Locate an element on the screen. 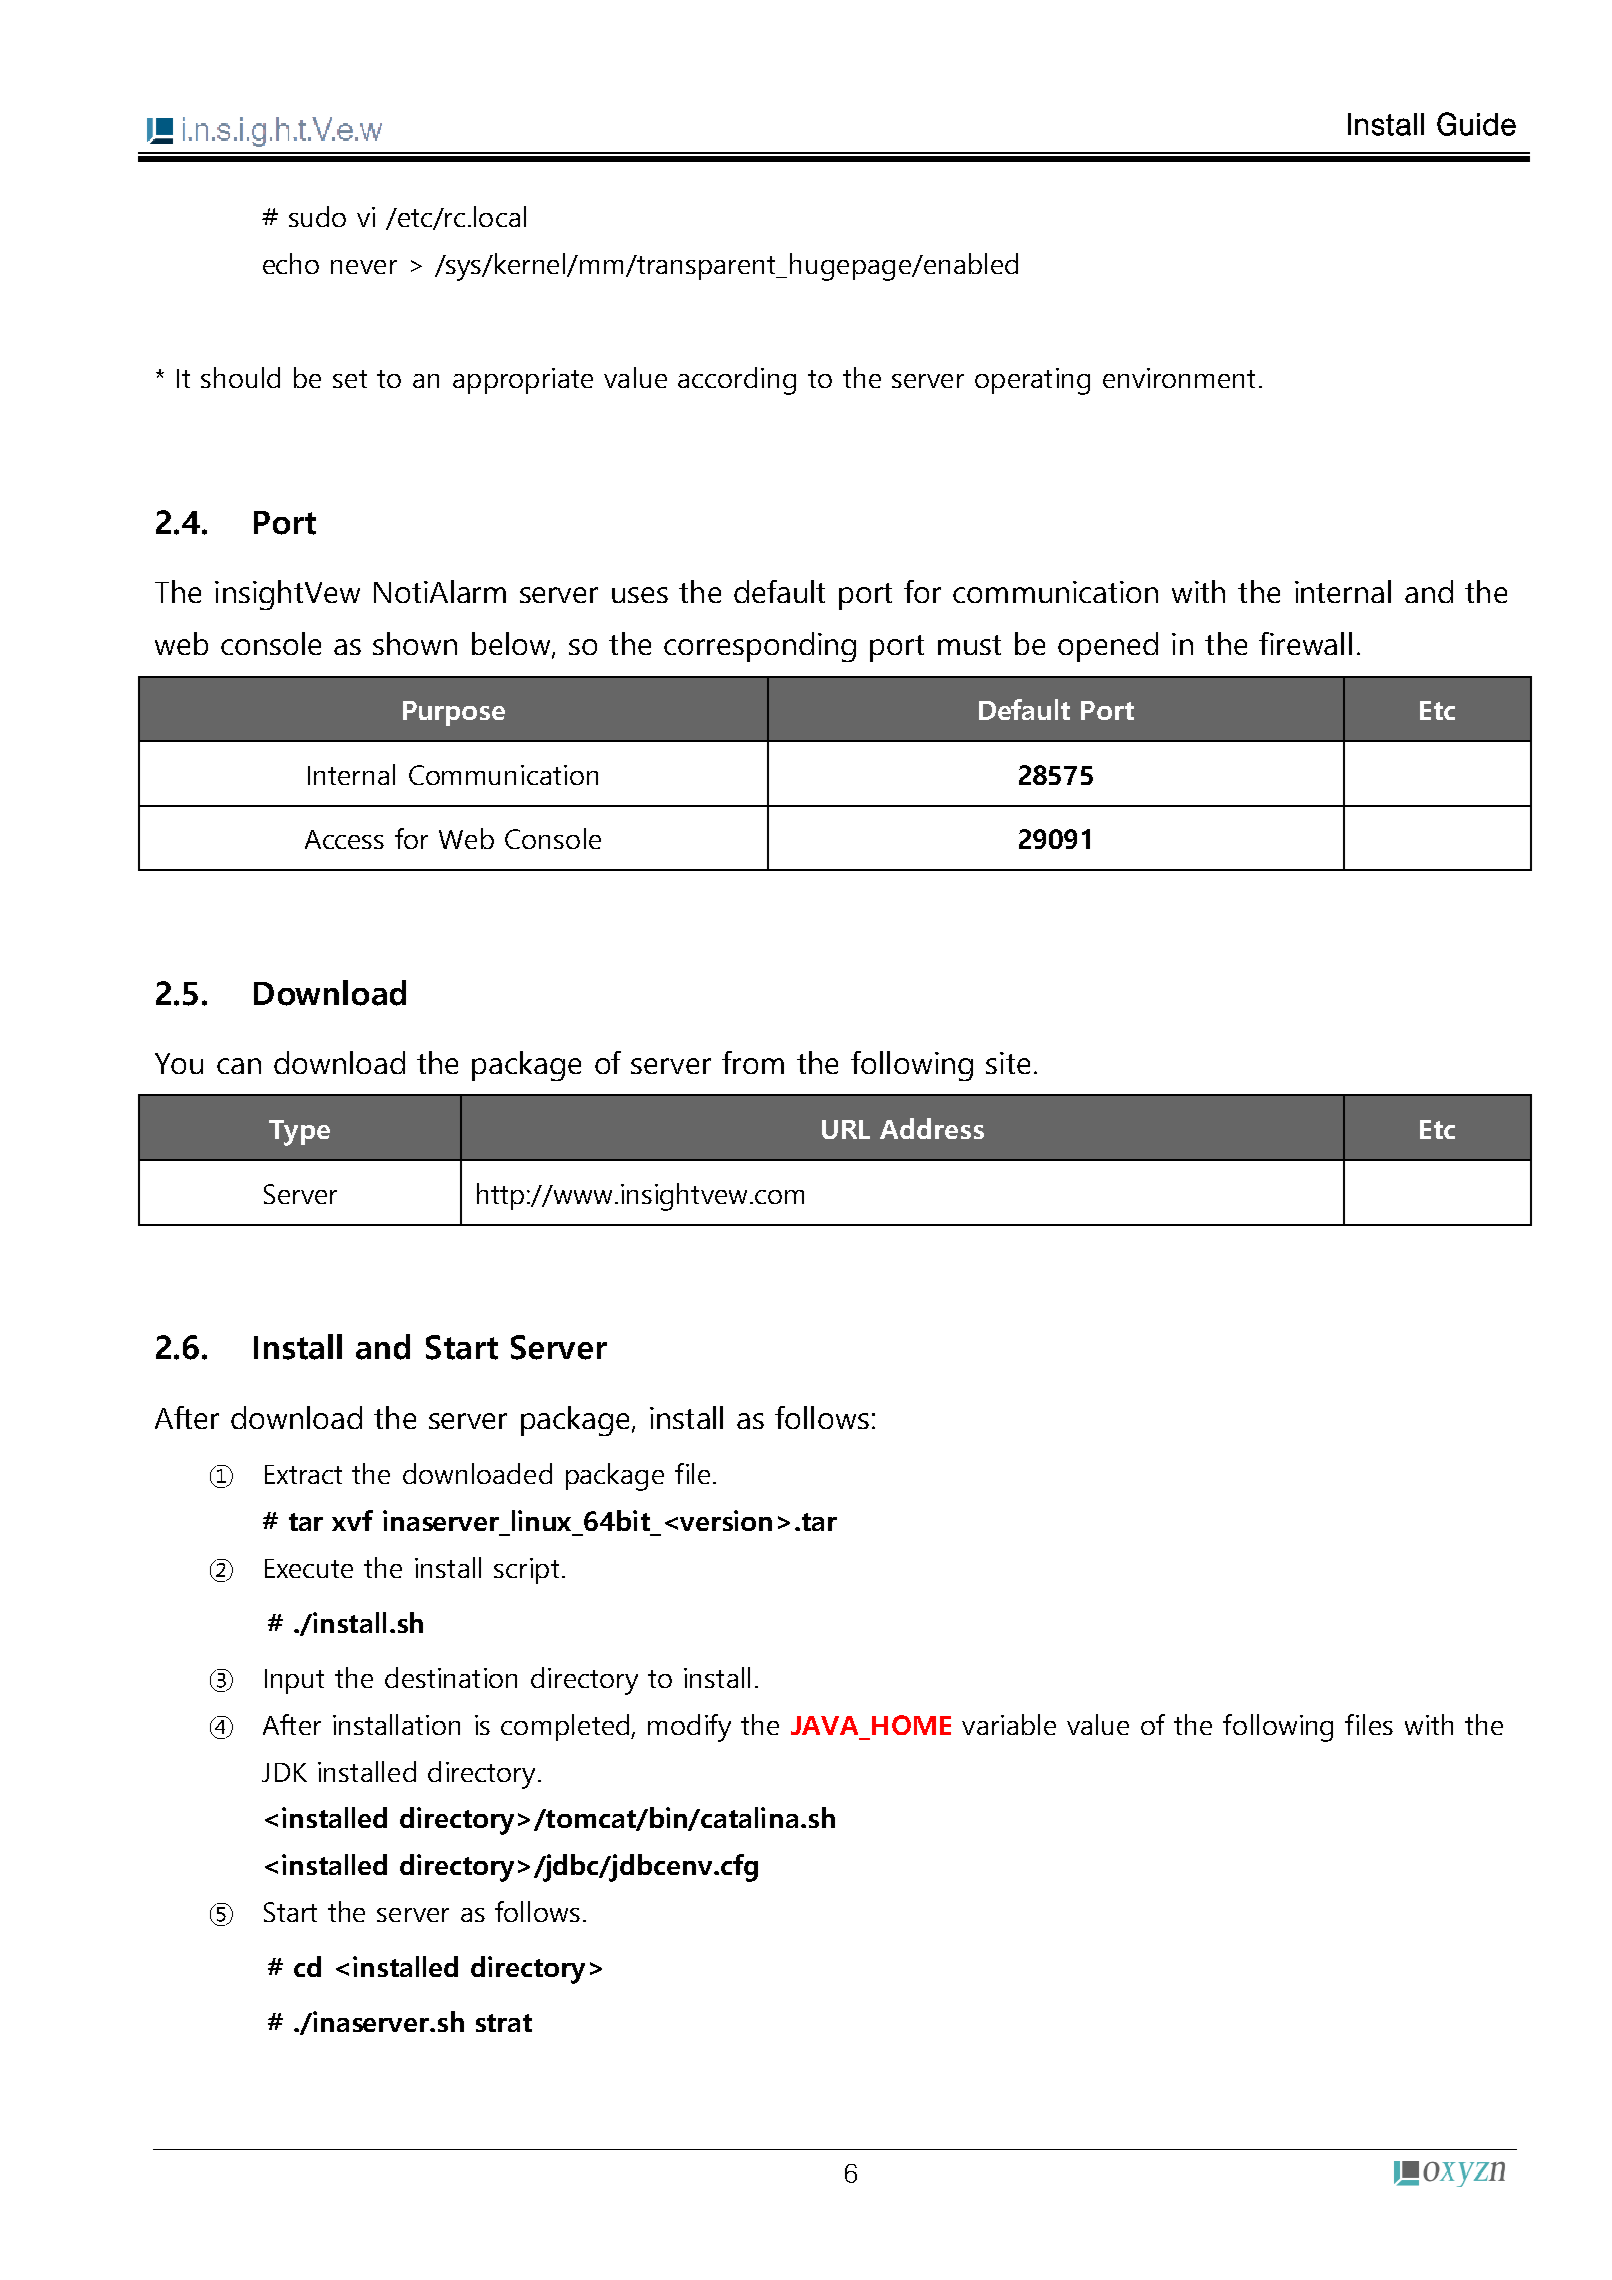  strat is located at coordinates (504, 2023).
